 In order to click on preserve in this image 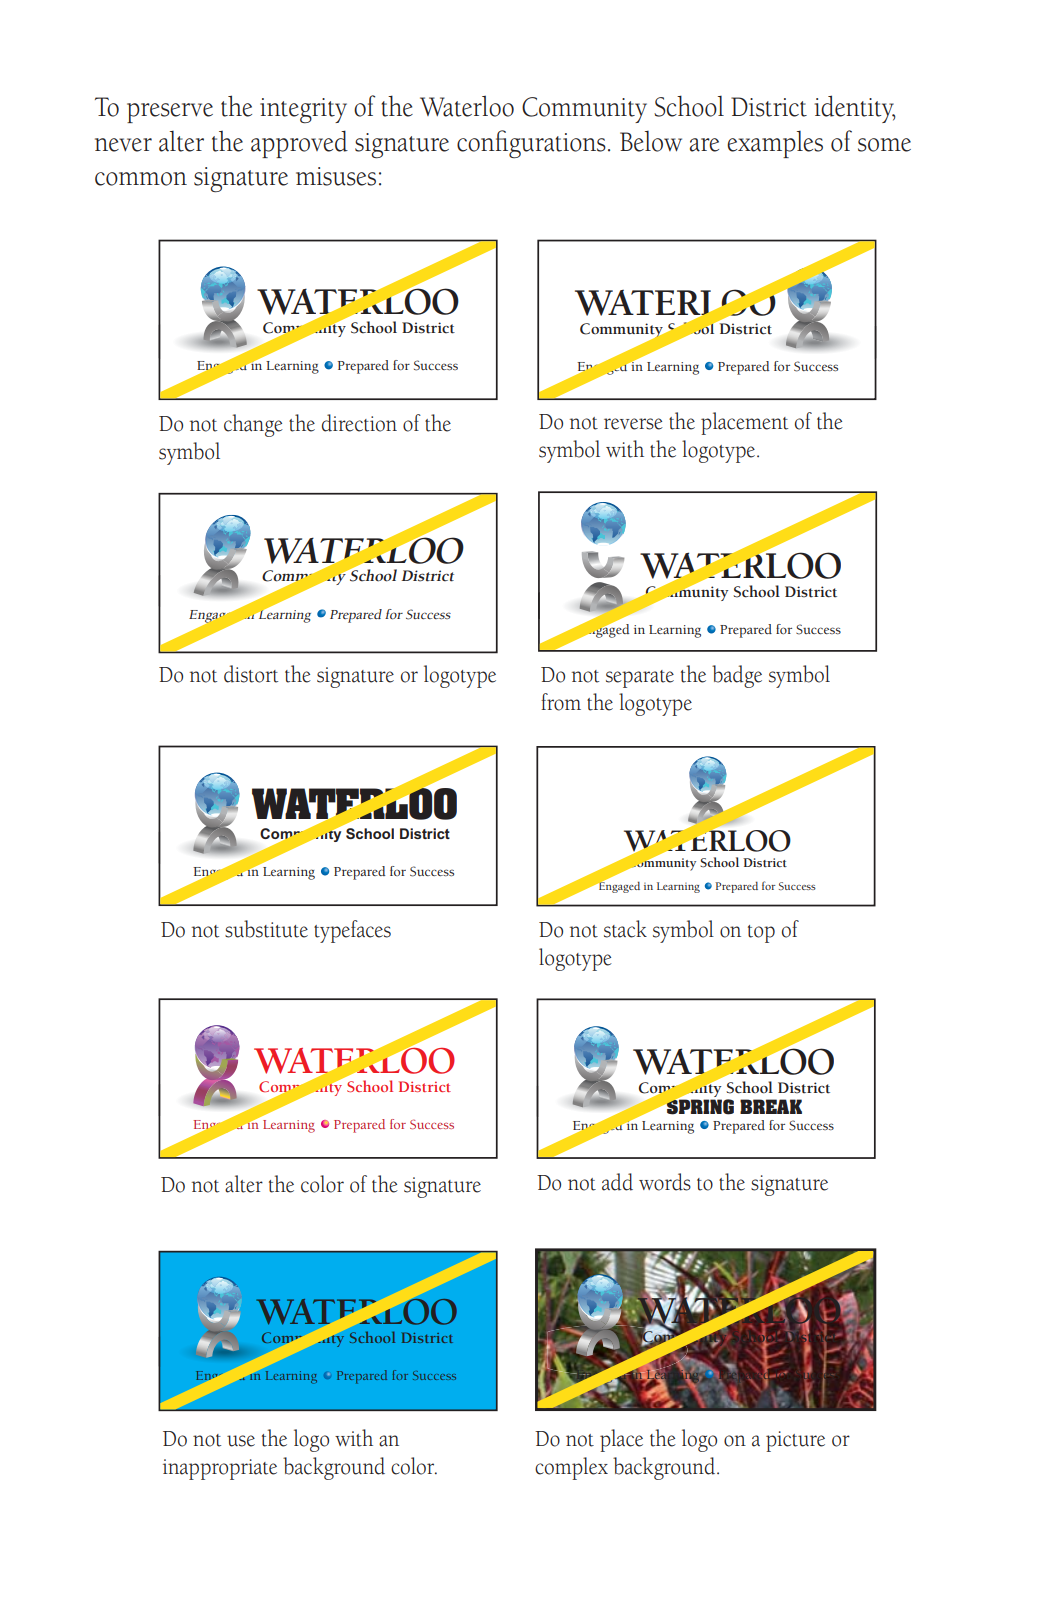, I will do `click(170, 113)`.
